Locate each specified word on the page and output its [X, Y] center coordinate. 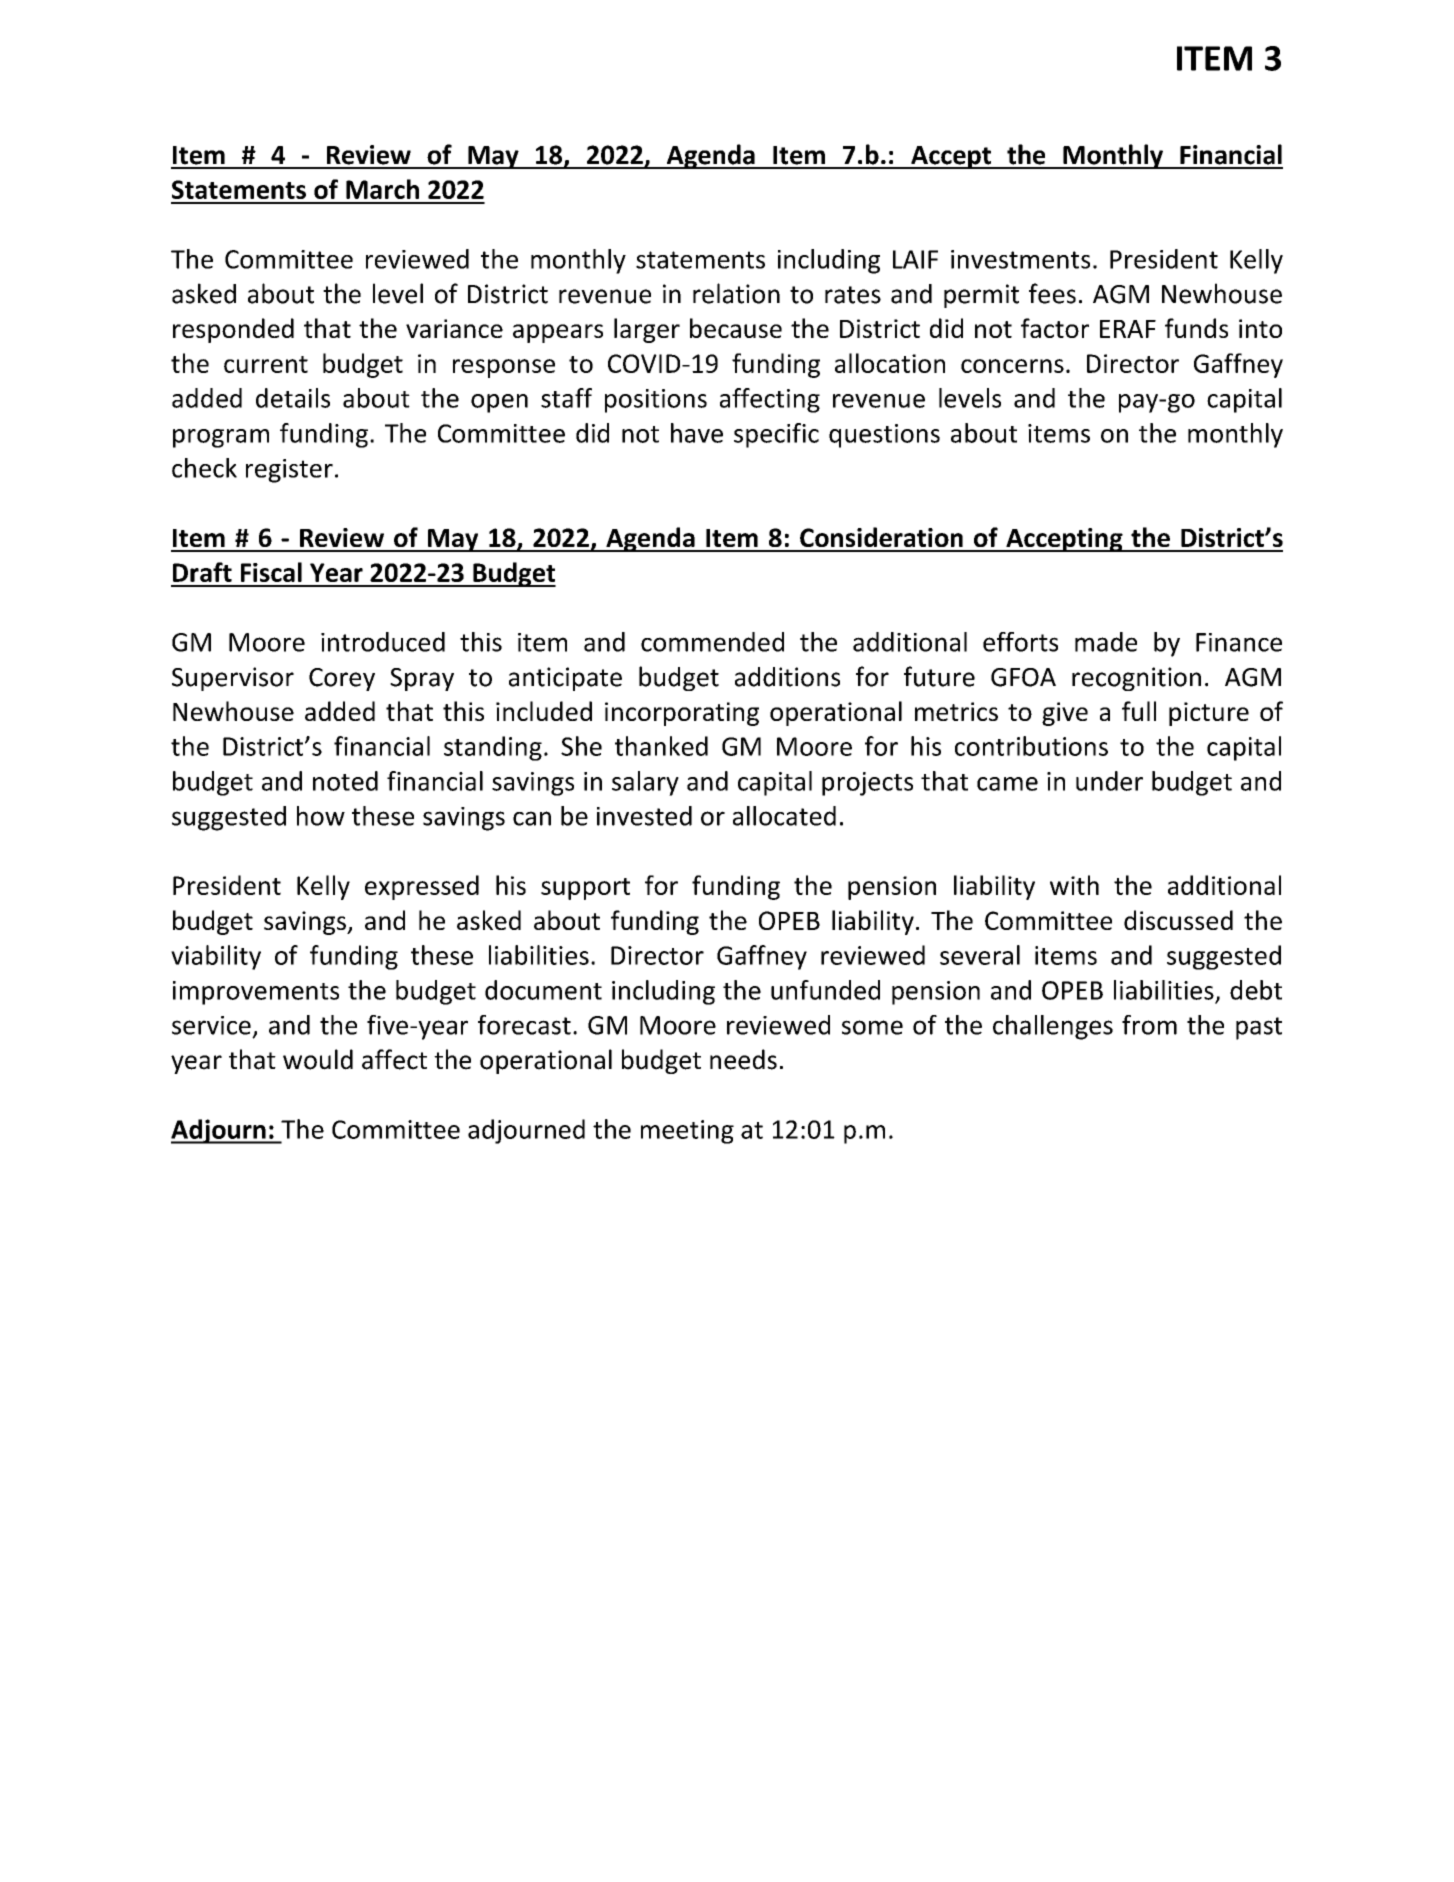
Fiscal [271, 572]
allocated [784, 816]
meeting [687, 1132]
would [318, 1059]
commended [712, 642]
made [1106, 642]
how [321, 816]
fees [1052, 293]
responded [233, 330]
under [1109, 781]
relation [736, 293]
